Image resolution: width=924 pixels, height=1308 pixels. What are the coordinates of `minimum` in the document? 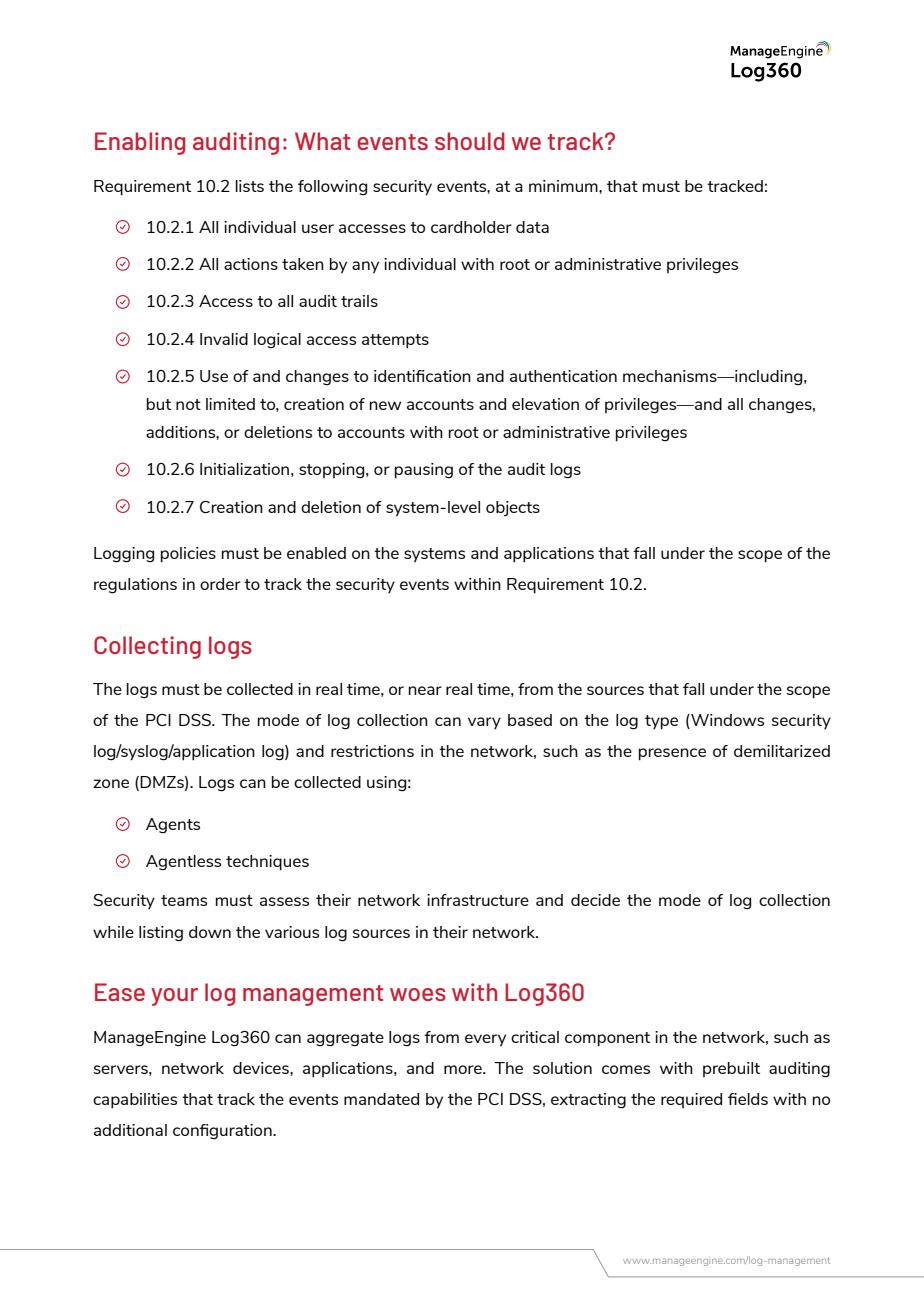 It's located at (564, 186).
